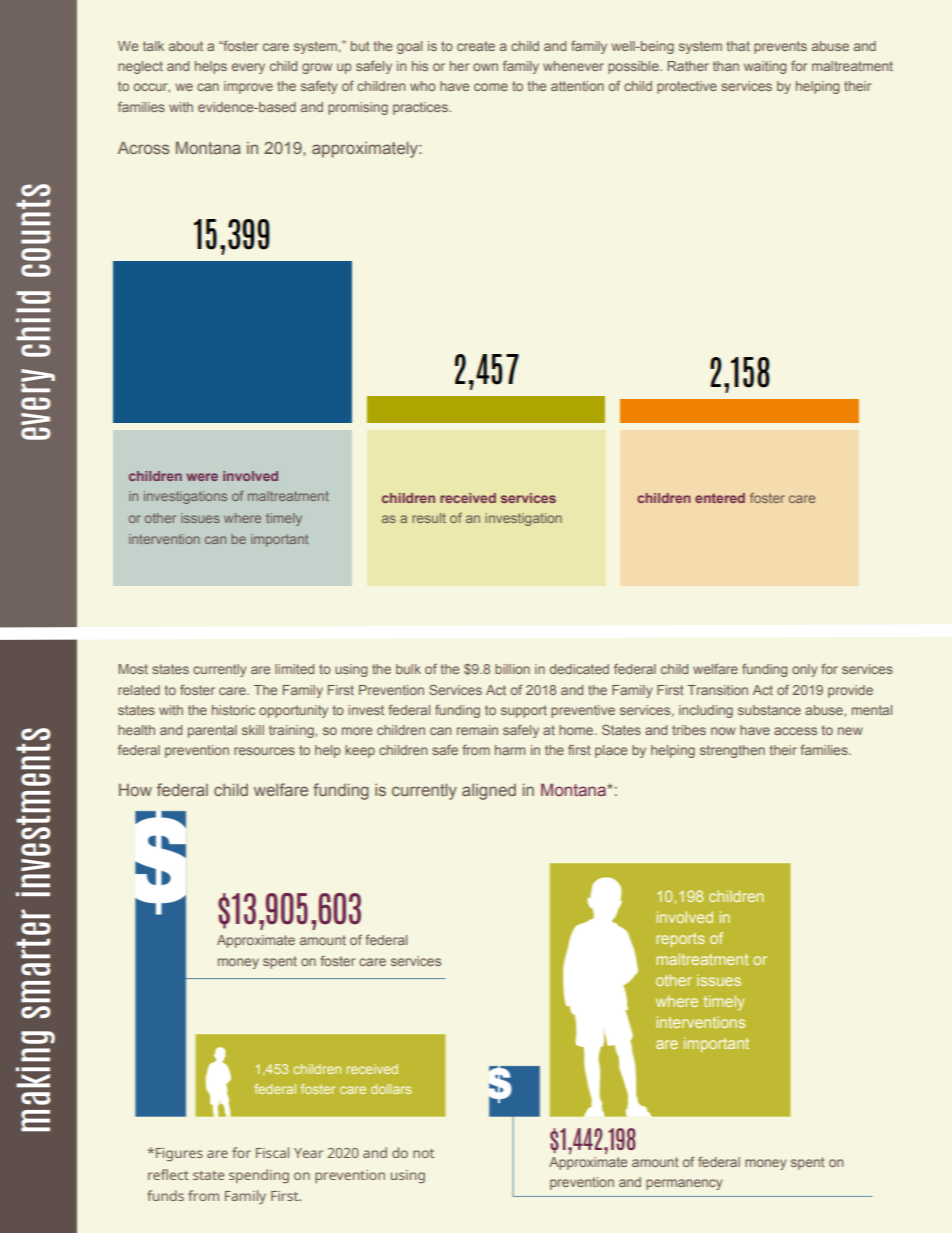 Image resolution: width=952 pixels, height=1233 pixels. Describe the element at coordinates (680, 940) in the image. I see `reports` at that location.
